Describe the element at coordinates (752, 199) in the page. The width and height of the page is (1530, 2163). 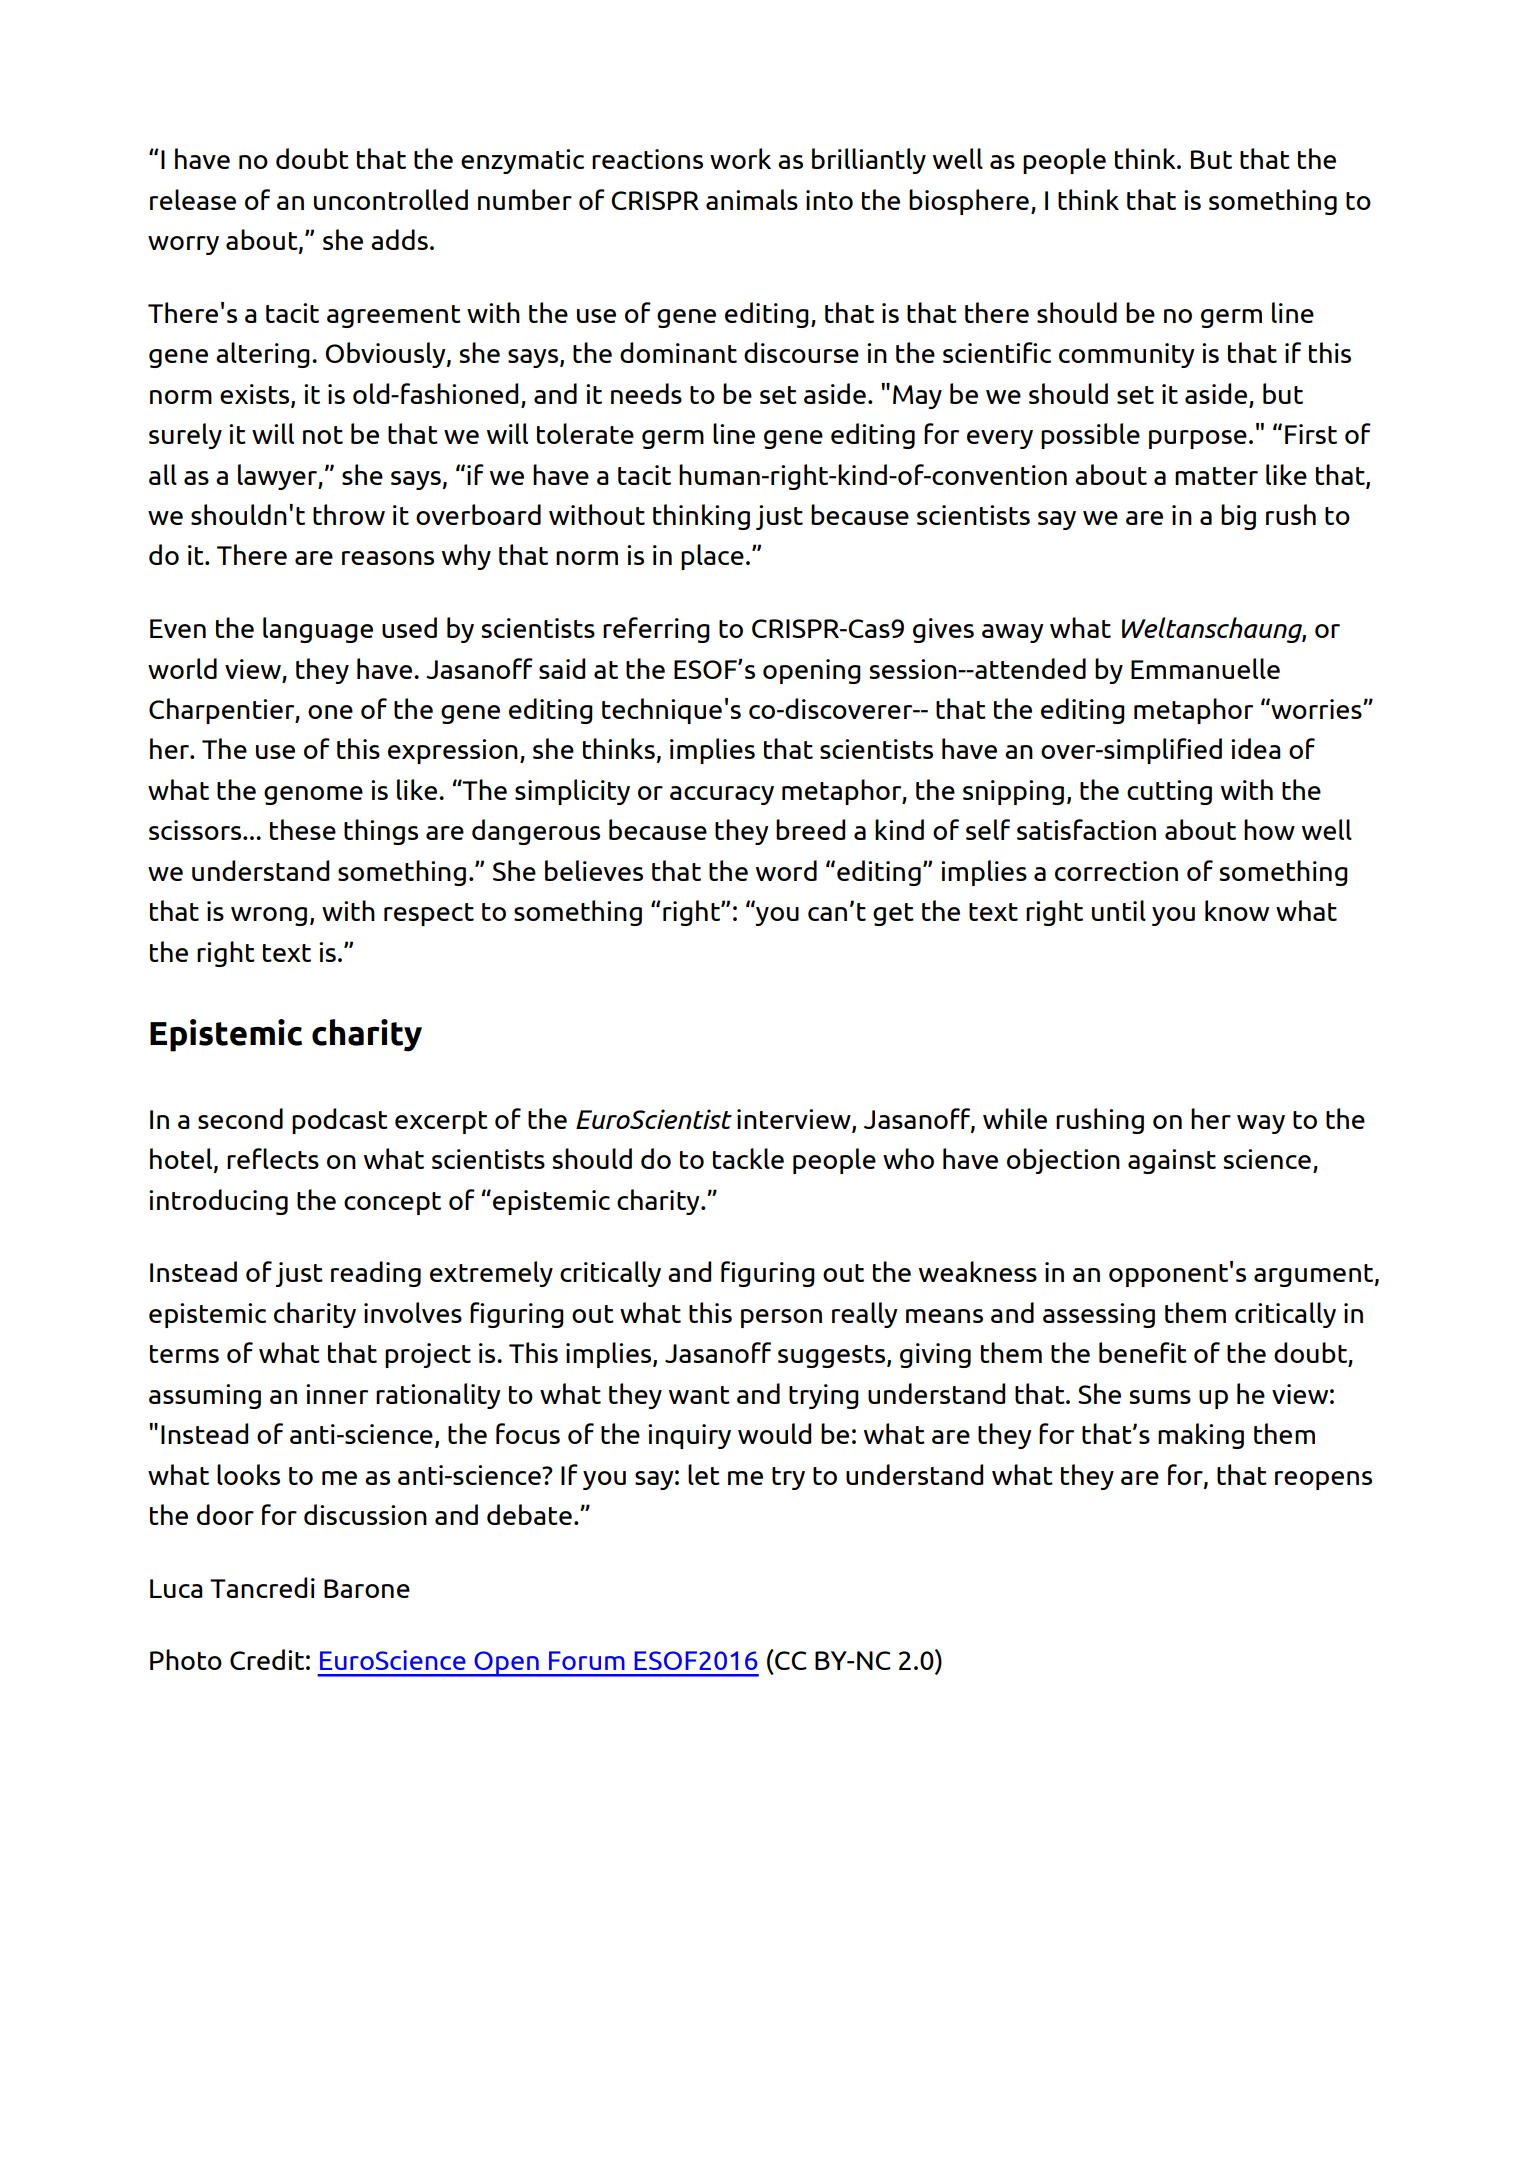
I see `animals` at that location.
